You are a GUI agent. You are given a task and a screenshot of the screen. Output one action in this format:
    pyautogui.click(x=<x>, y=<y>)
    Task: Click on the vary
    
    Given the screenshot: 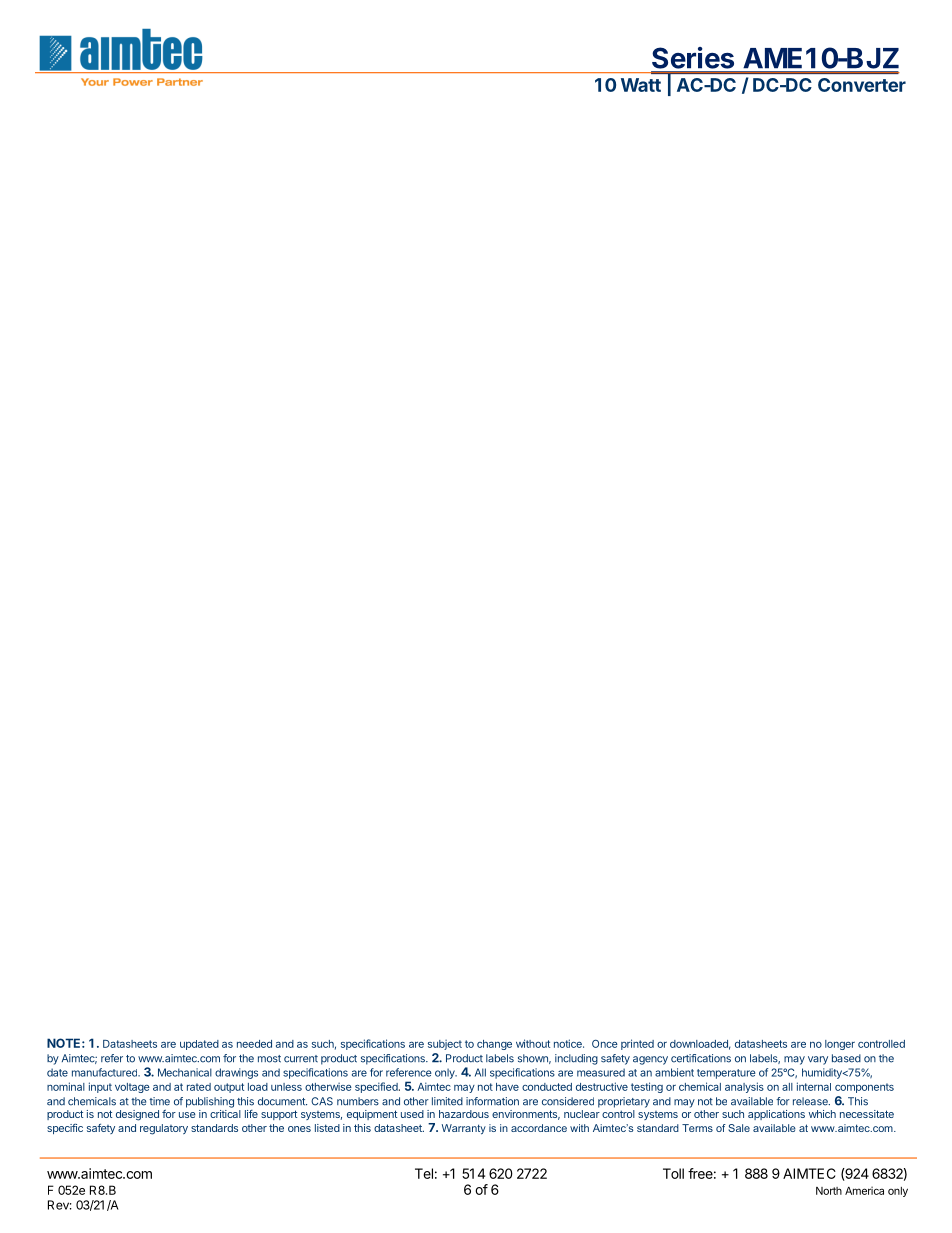 What is the action you would take?
    pyautogui.click(x=818, y=1060)
